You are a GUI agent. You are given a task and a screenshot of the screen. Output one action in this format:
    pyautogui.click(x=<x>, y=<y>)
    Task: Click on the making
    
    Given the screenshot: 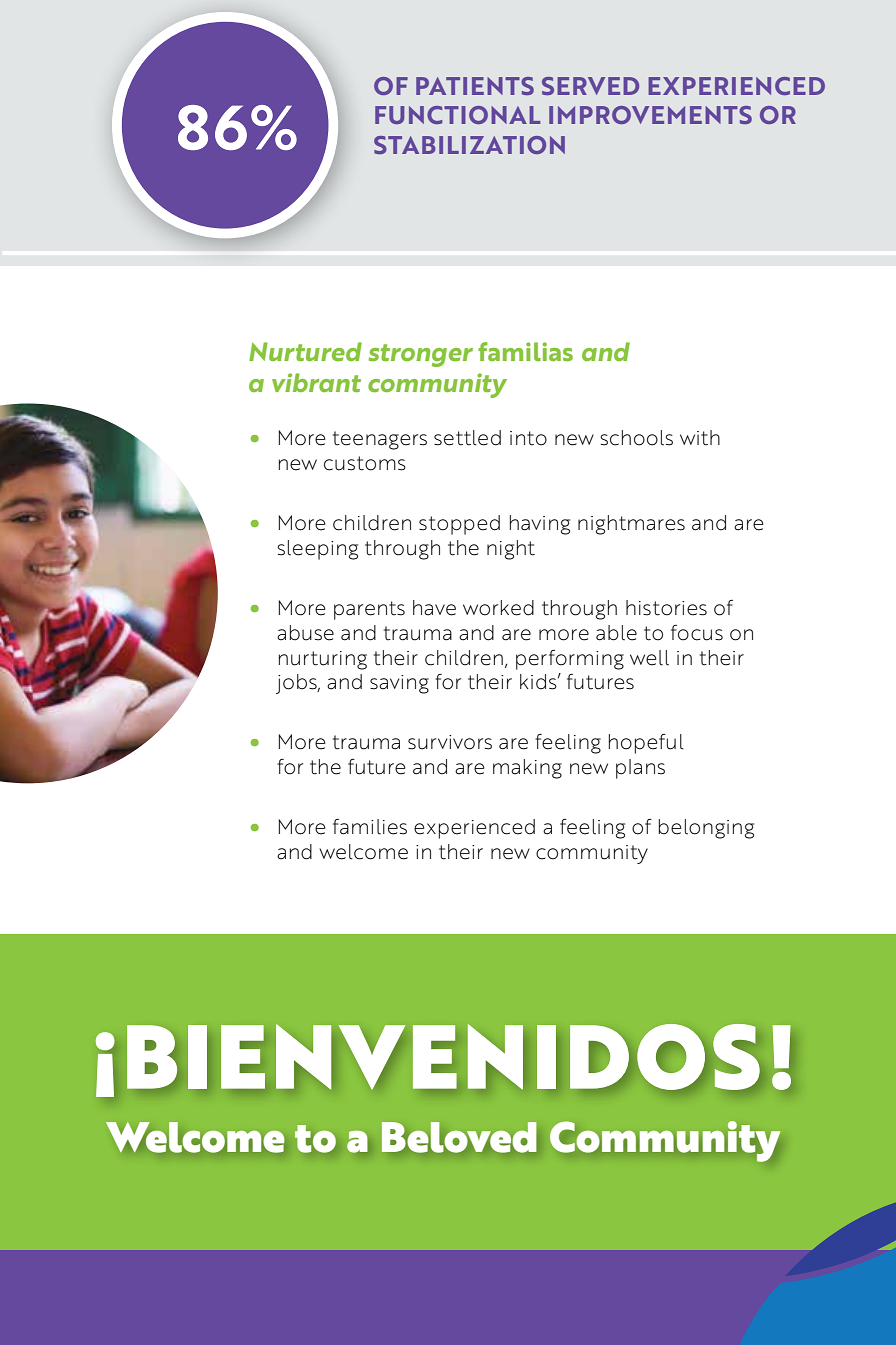 What is the action you would take?
    pyautogui.click(x=527, y=769)
